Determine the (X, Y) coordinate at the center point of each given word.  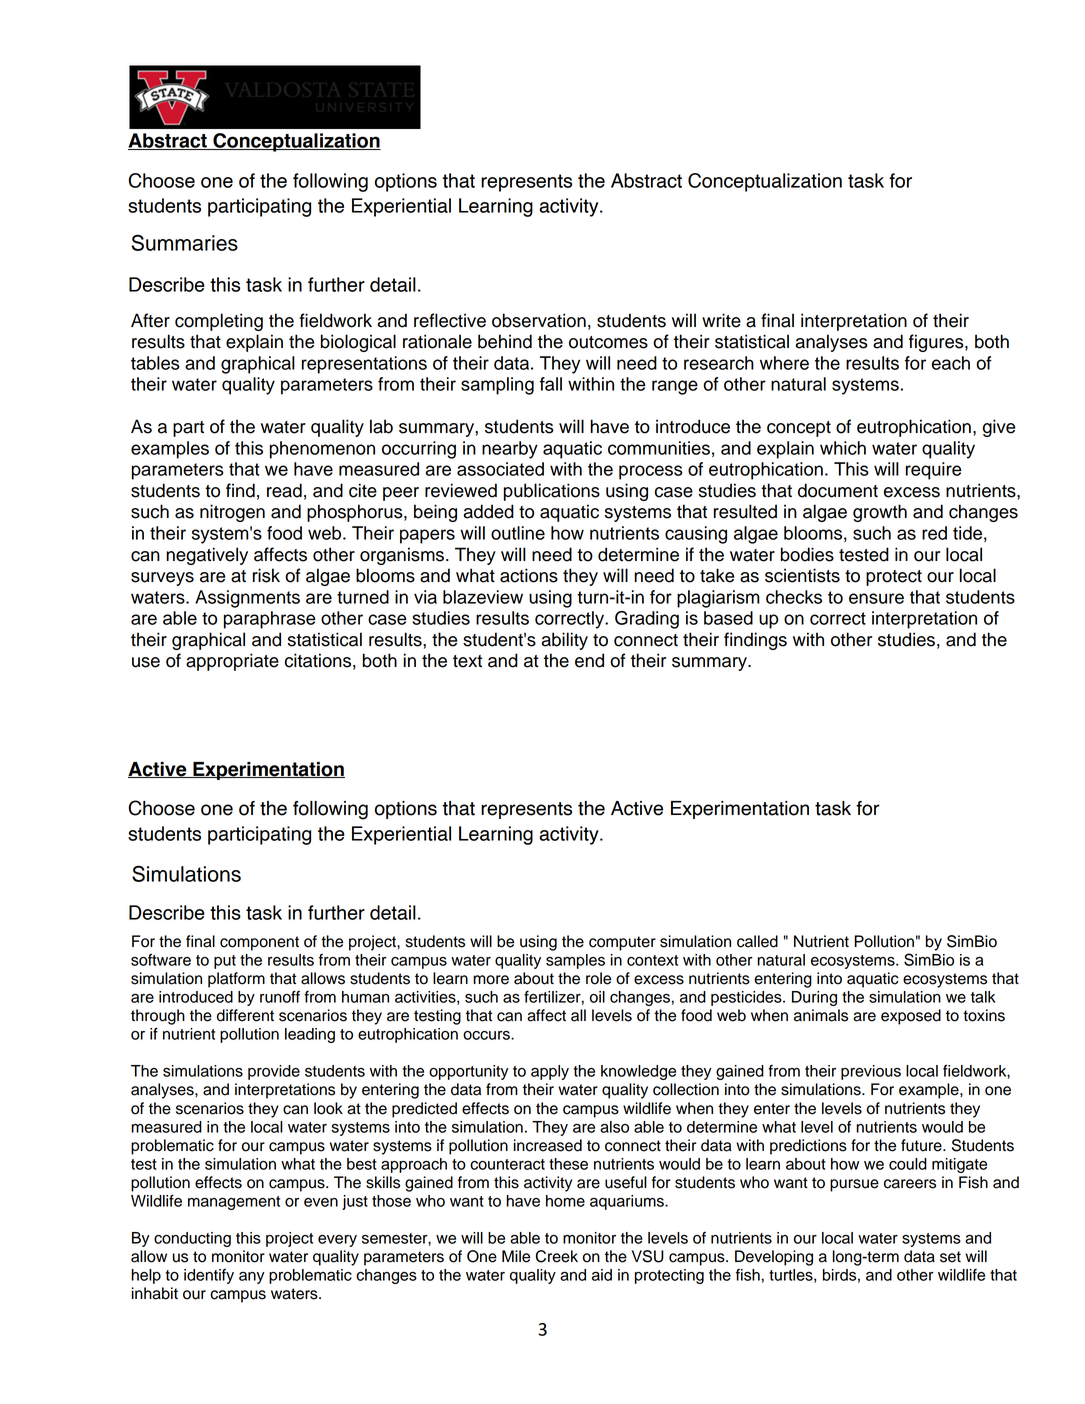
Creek (557, 1256)
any (251, 1278)
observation (539, 320)
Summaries (184, 242)
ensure (876, 598)
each (951, 363)
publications (552, 492)
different (245, 1015)
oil (597, 997)
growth (880, 513)
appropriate (232, 662)
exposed (911, 1017)
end (589, 660)
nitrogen (232, 513)
